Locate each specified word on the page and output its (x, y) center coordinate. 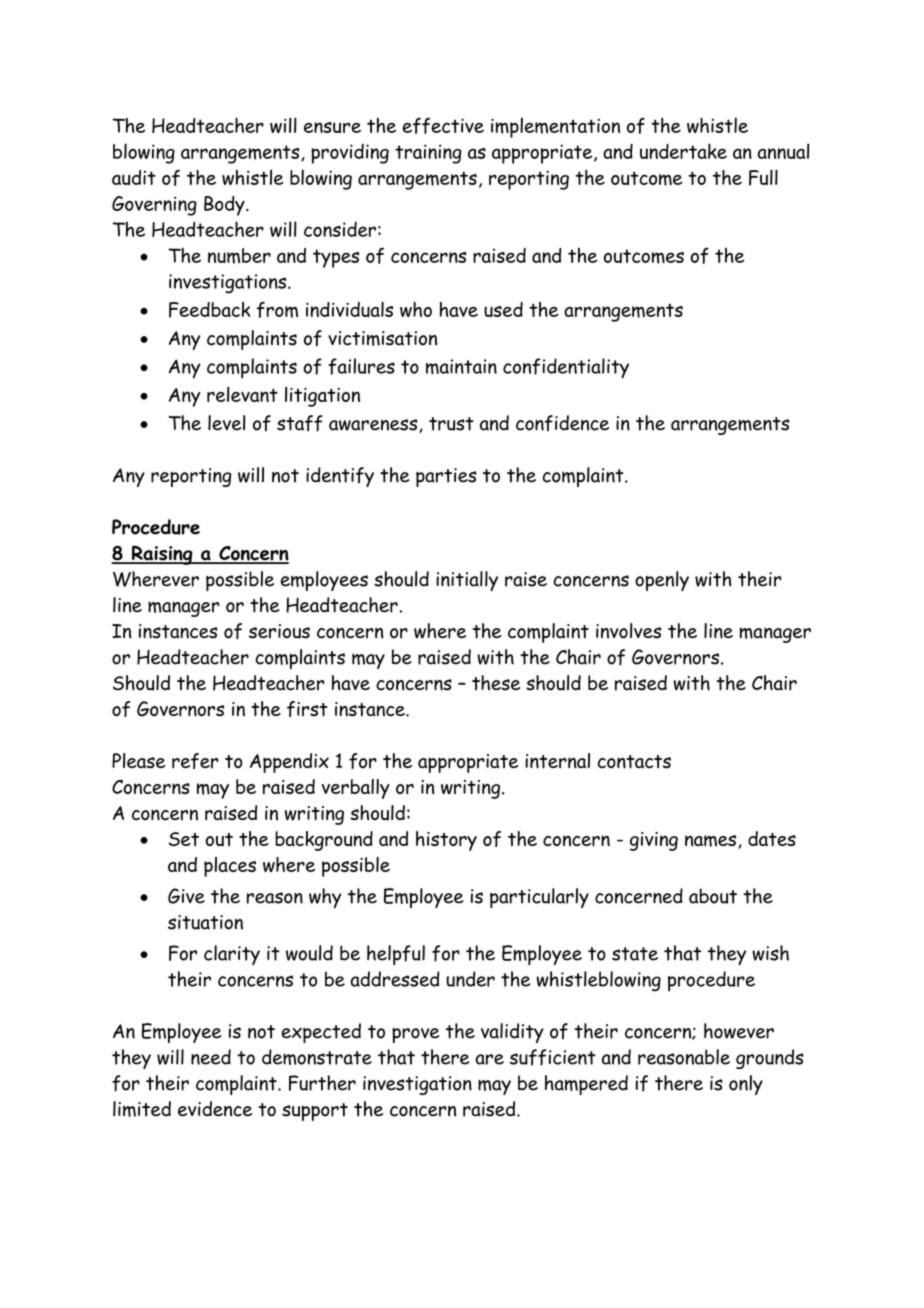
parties (446, 477)
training (428, 154)
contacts (634, 762)
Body (225, 206)
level (227, 423)
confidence (562, 423)
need (211, 1057)
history (446, 841)
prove (415, 1035)
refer (195, 761)
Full (763, 177)
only (746, 1085)
